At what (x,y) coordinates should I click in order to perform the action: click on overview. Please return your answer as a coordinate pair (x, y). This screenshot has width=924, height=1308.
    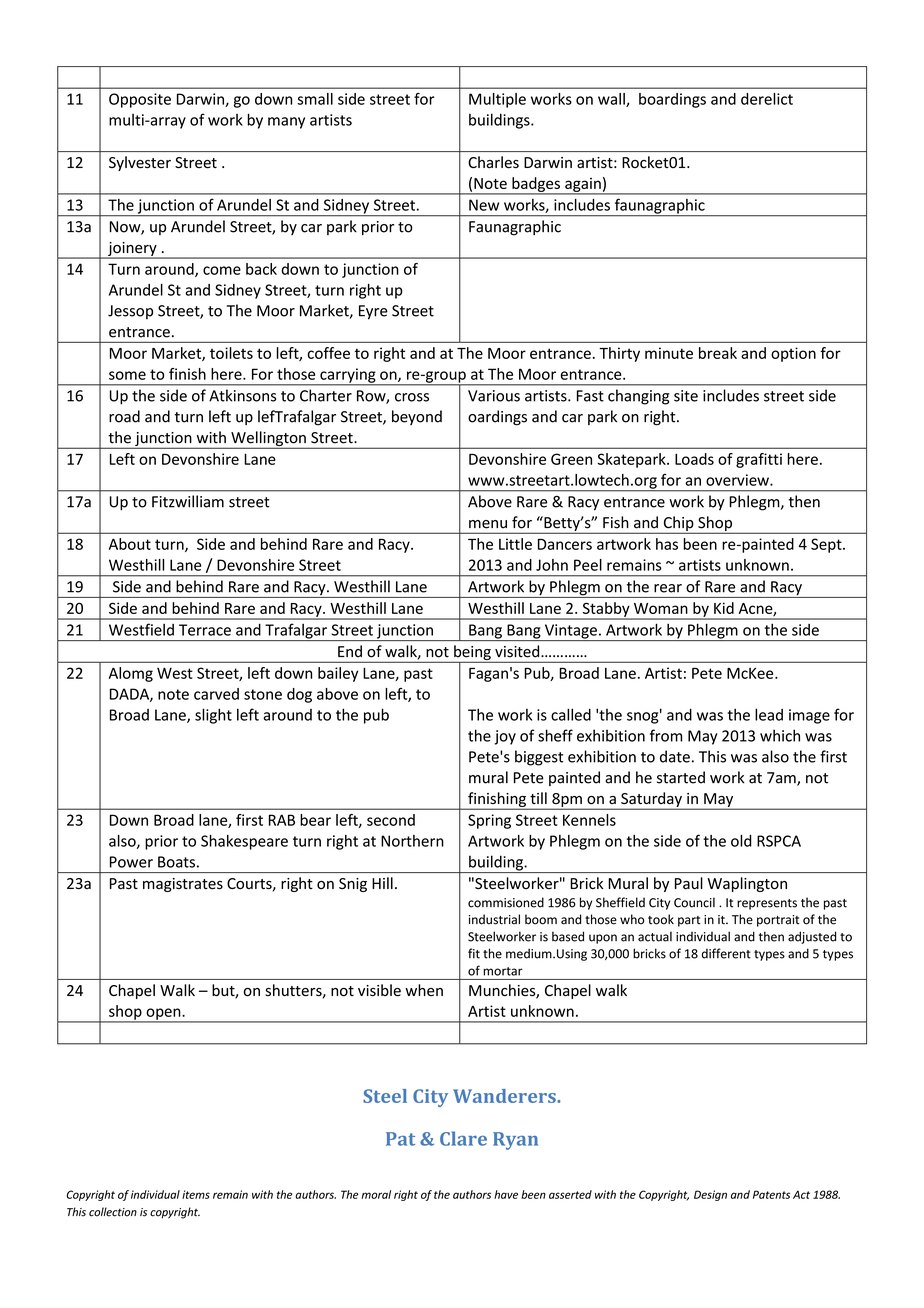
    Looking at the image, I should click on (738, 480).
